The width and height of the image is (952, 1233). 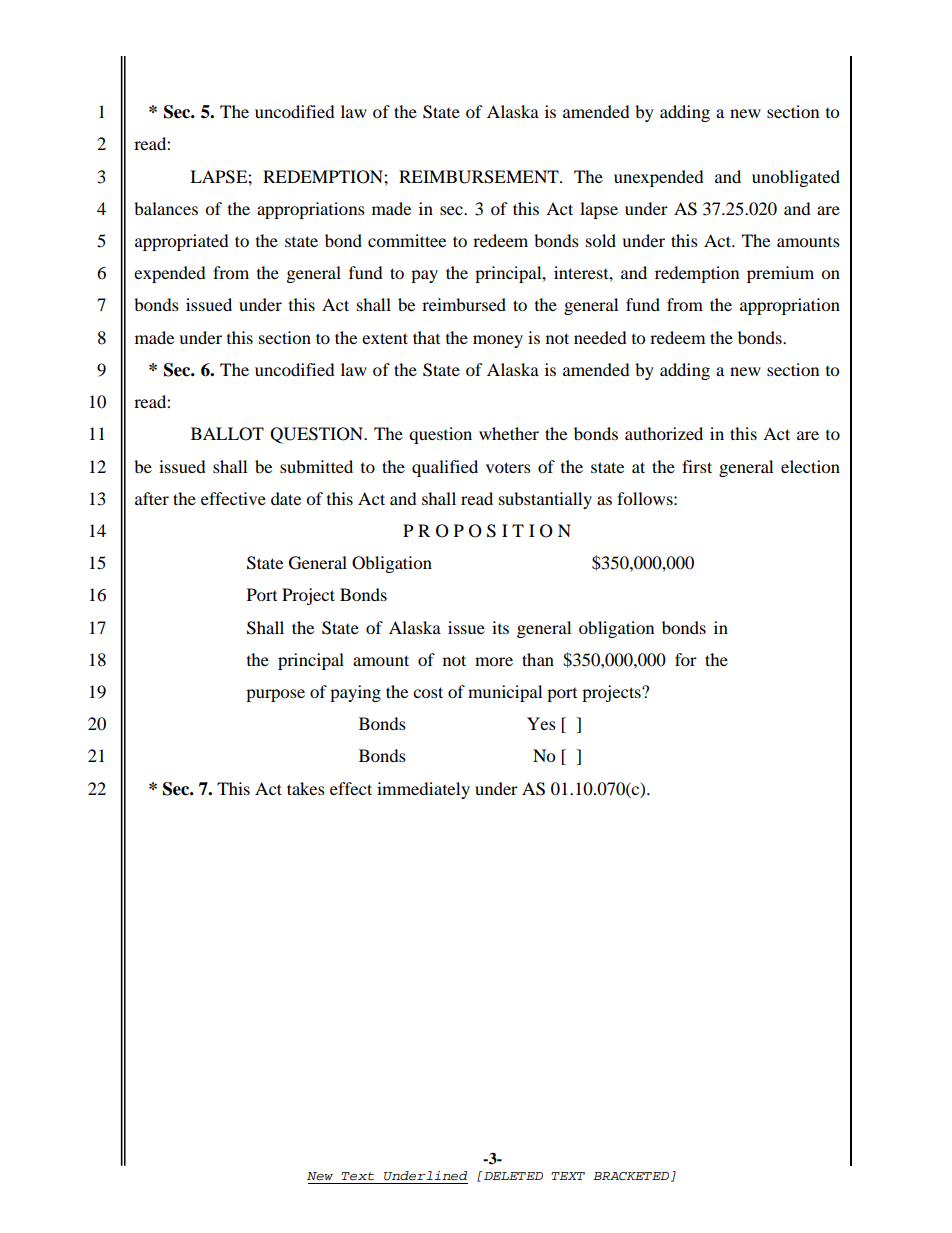 I want to click on first, so click(x=697, y=466).
